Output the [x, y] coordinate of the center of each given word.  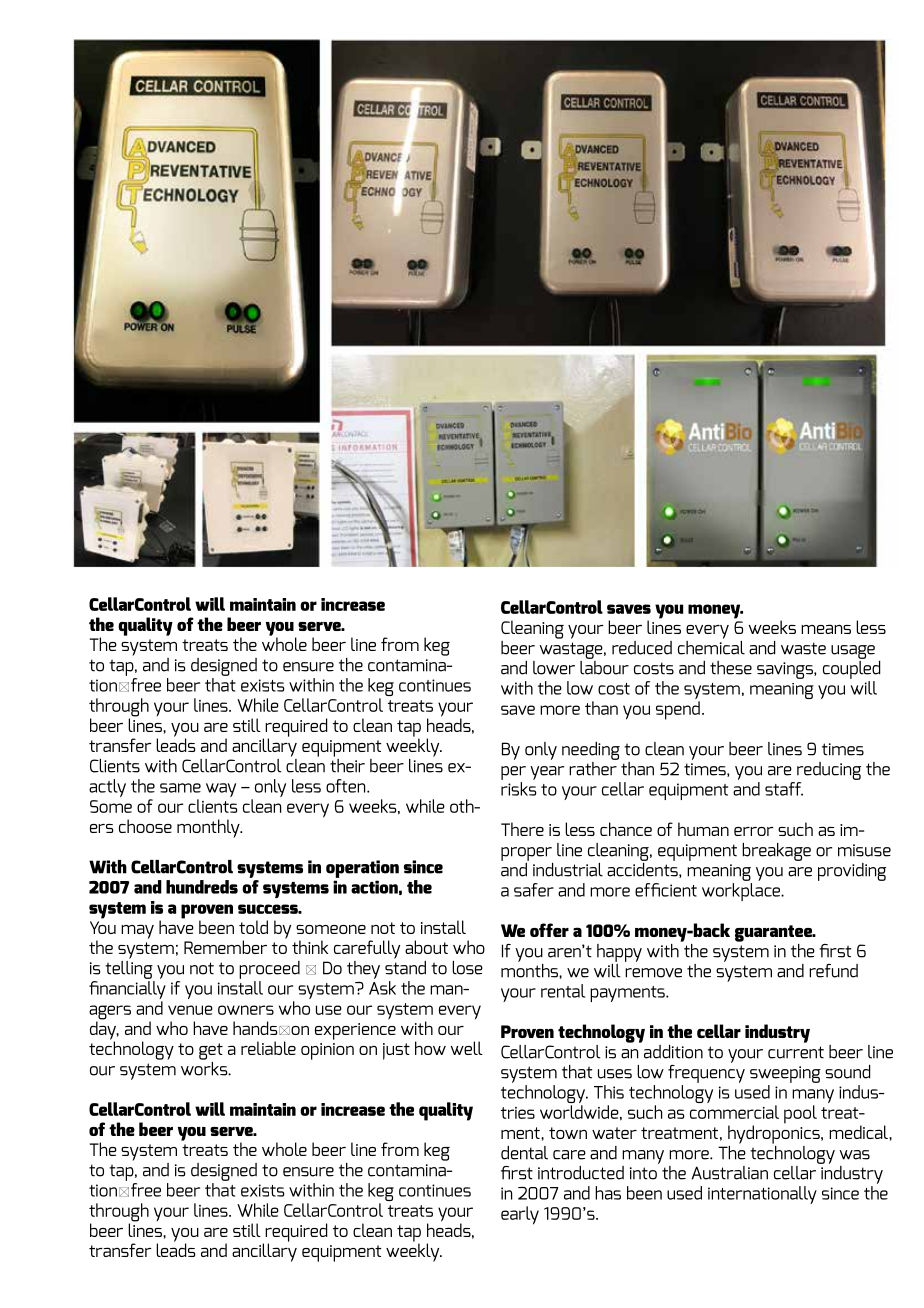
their [347, 764]
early [520, 1215]
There [522, 829]
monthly [209, 828]
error [753, 831]
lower [554, 668]
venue [190, 1010]
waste [803, 648]
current [796, 1052]
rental [563, 991]
